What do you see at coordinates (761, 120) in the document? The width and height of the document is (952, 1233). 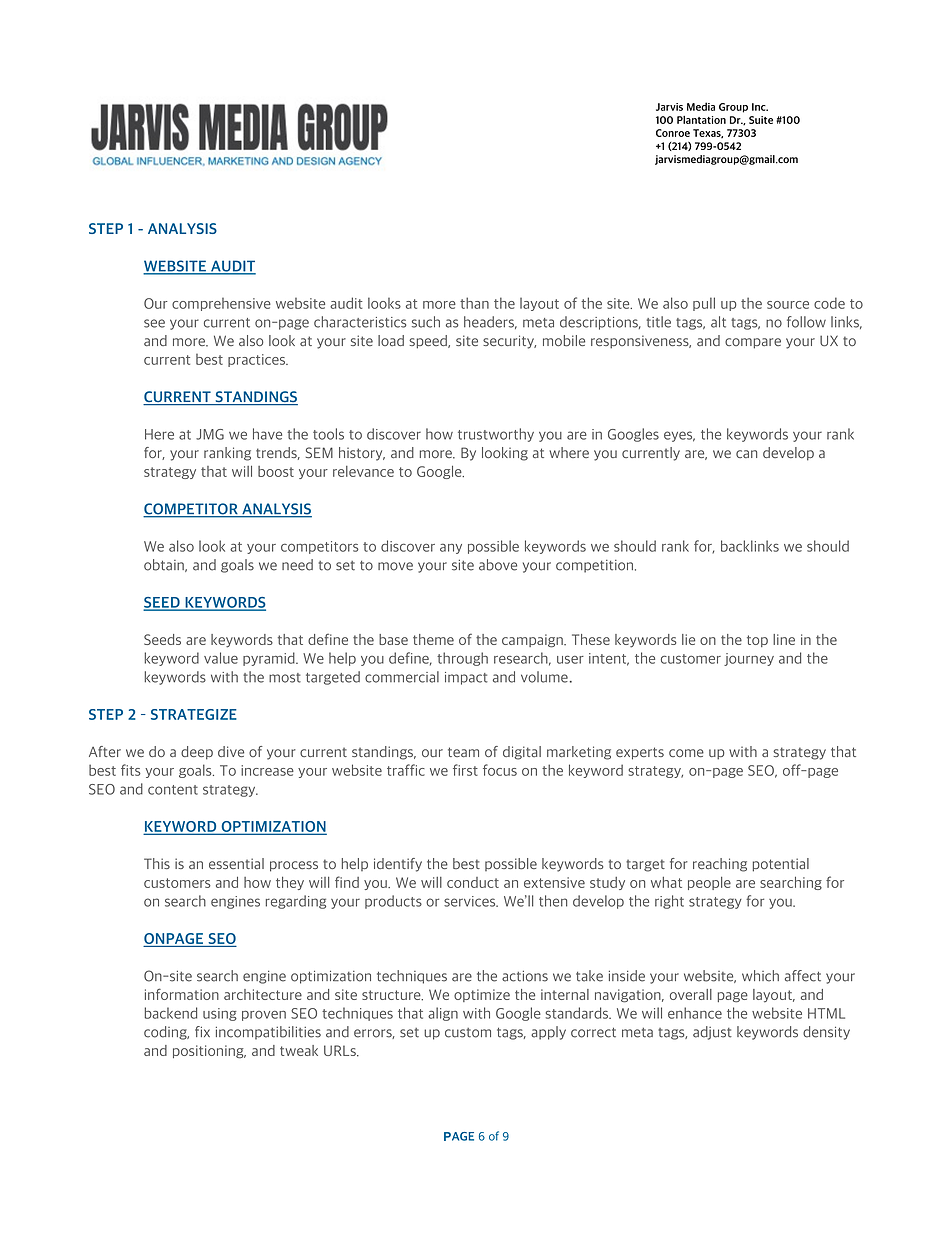 I see `Suite` at bounding box center [761, 120].
